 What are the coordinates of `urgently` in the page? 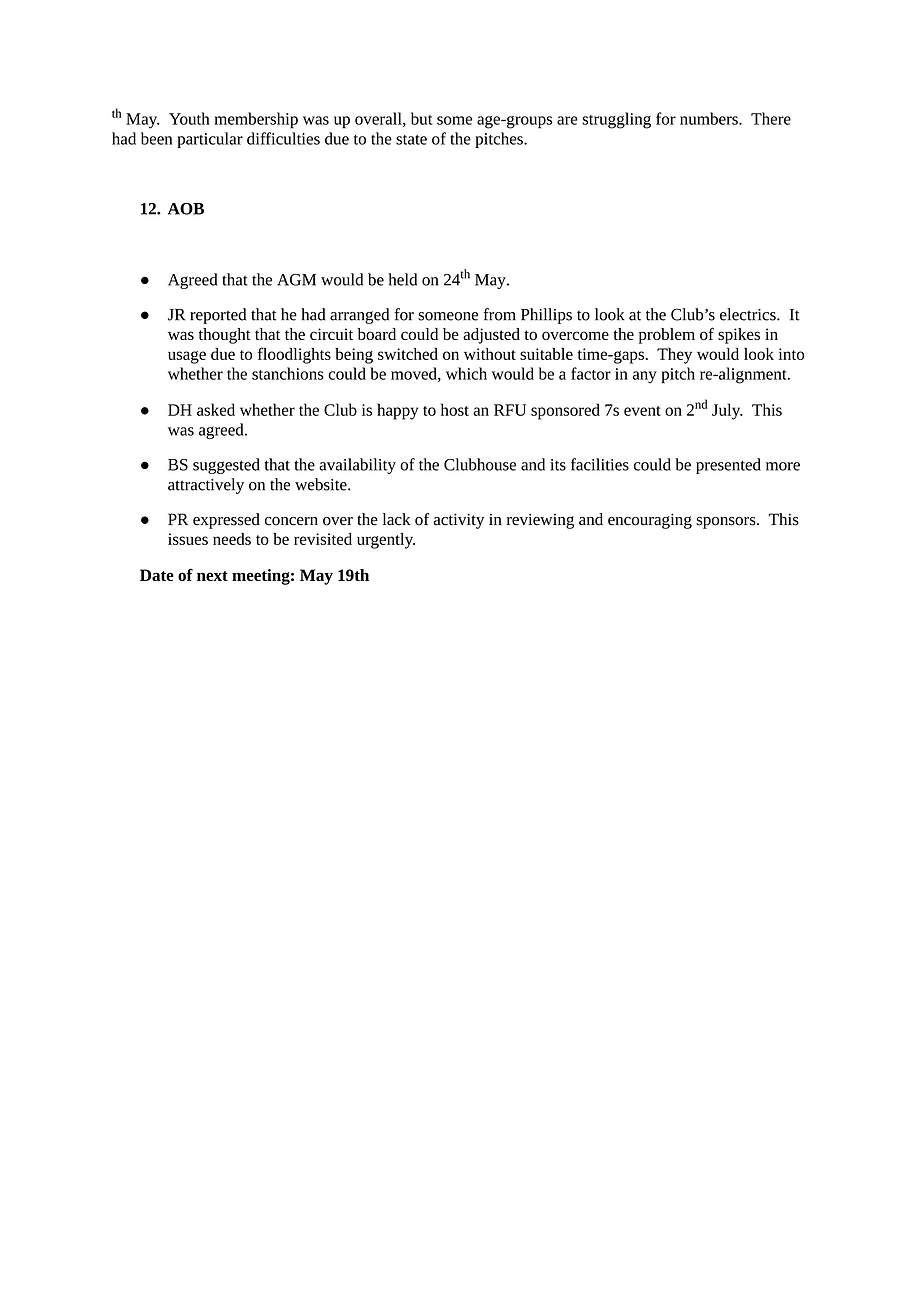 It's located at (386, 541).
